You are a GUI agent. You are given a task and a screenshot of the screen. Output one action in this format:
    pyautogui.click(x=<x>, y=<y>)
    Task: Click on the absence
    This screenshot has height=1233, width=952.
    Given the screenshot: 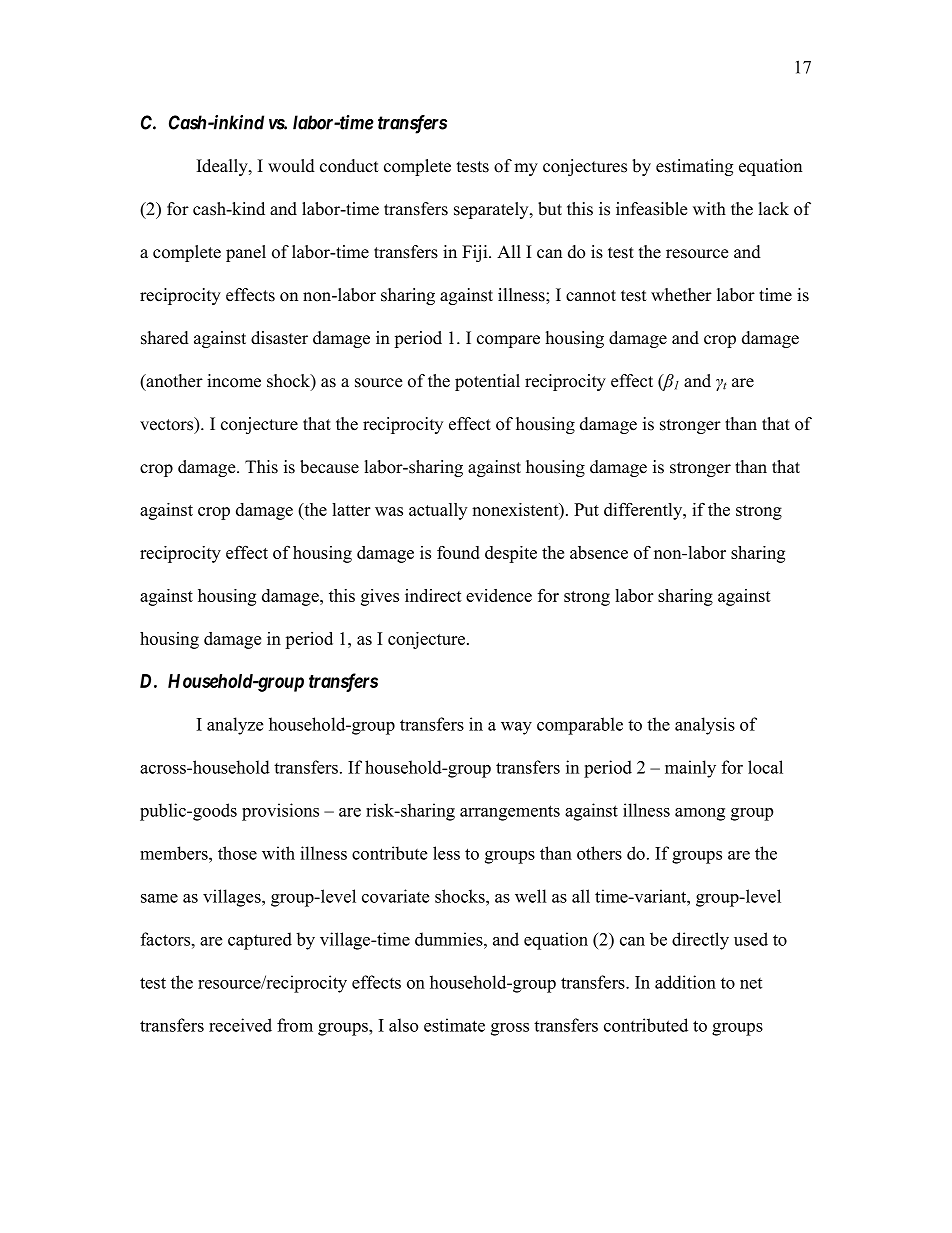 What is the action you would take?
    pyautogui.click(x=599, y=552)
